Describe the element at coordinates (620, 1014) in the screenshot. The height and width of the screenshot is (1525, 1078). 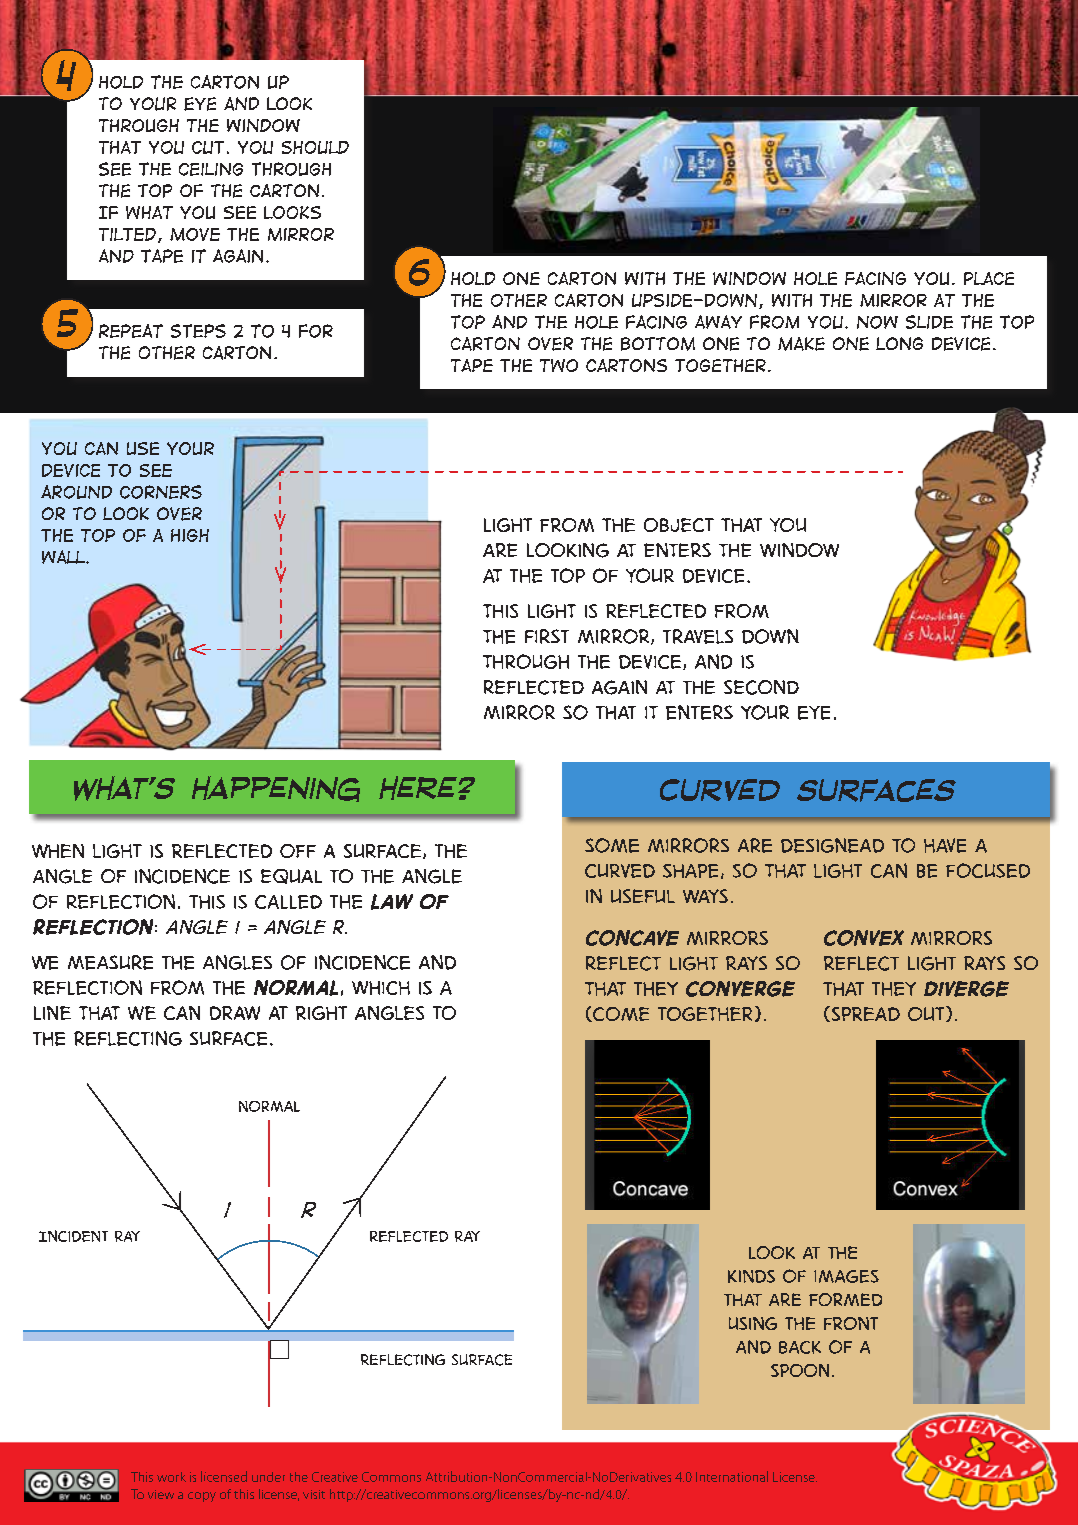
I see `come` at that location.
